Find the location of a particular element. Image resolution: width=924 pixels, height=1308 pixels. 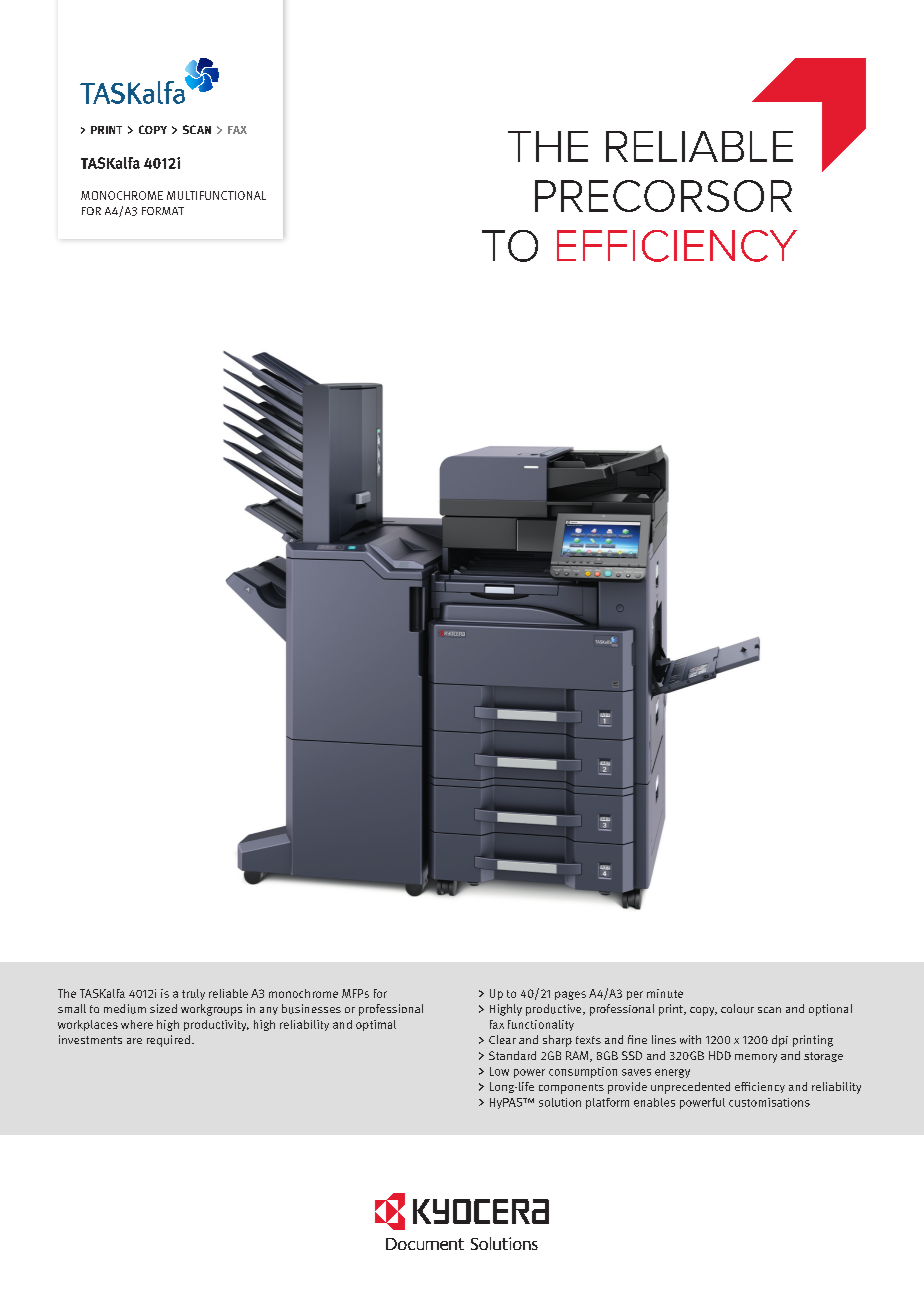

Low is located at coordinates (499, 1071).
